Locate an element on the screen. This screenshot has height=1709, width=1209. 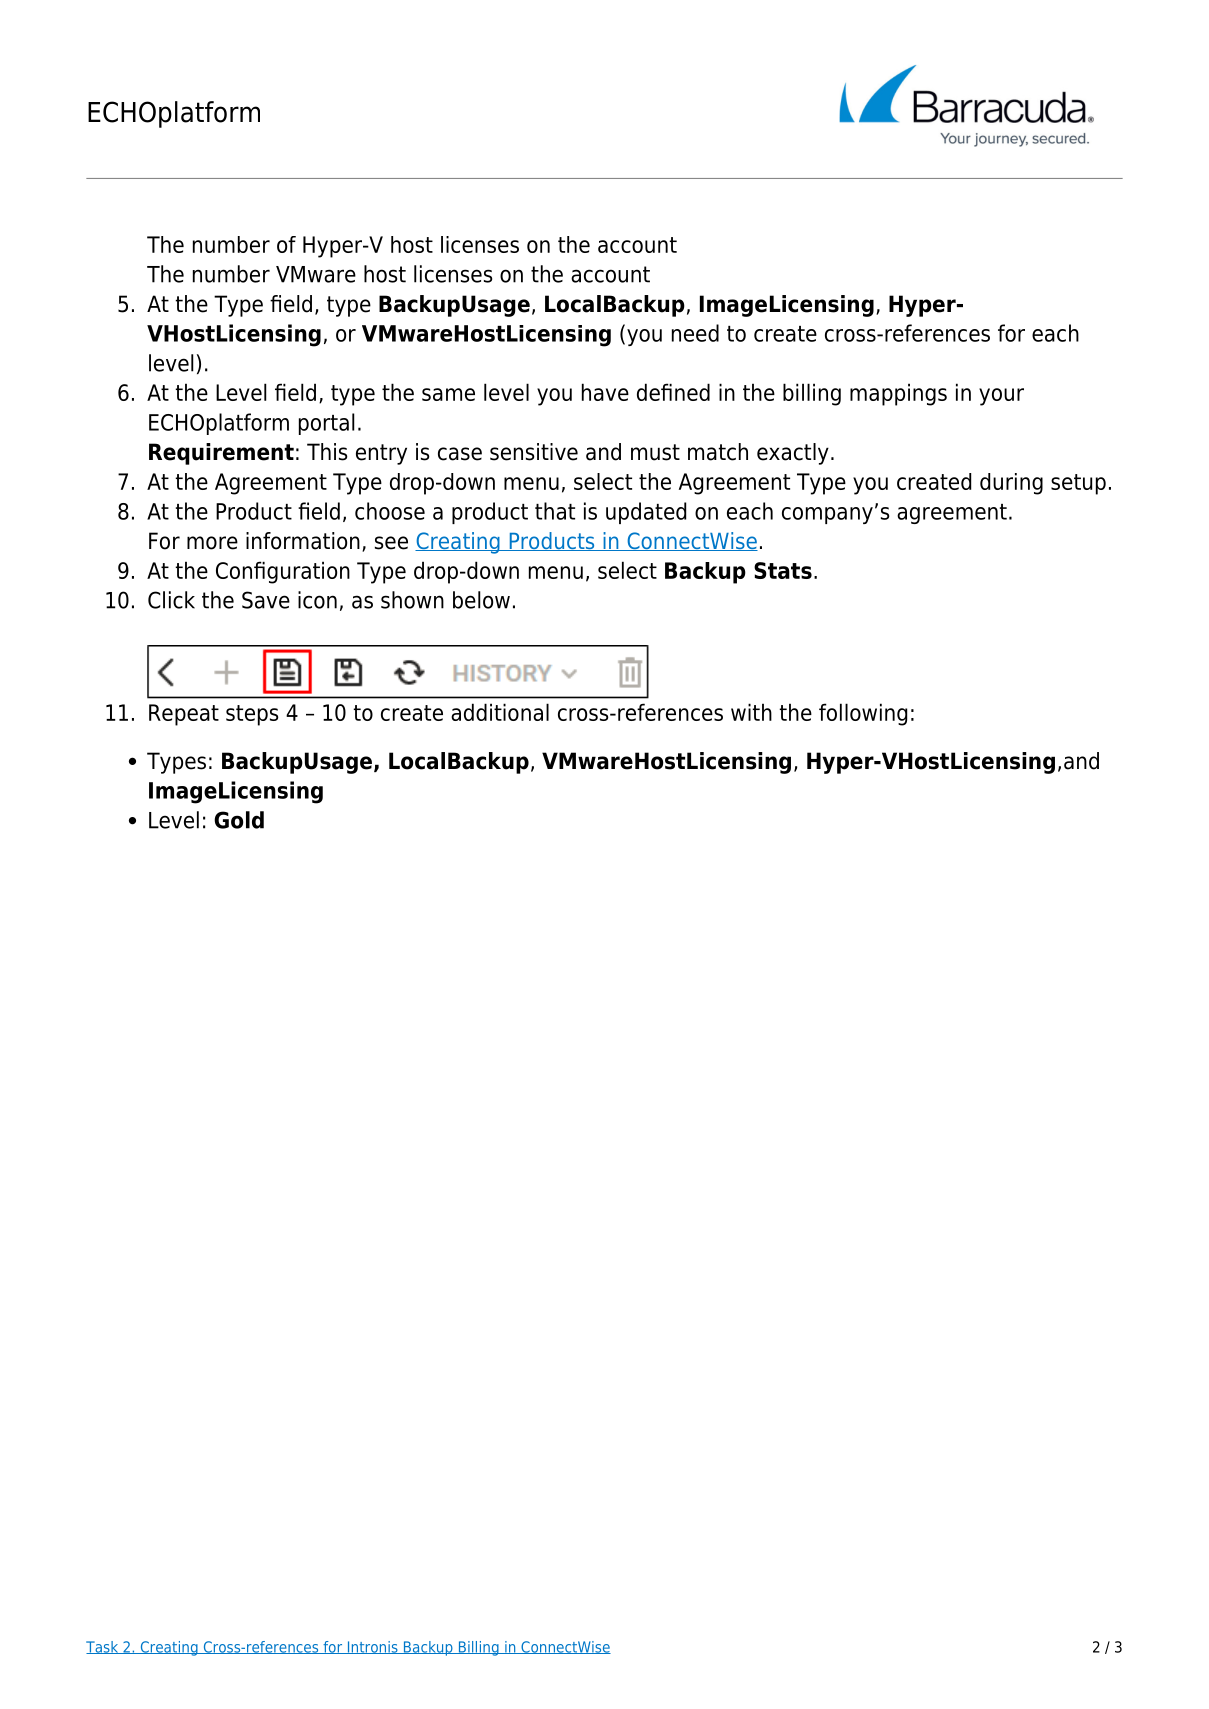
Stats is located at coordinates (783, 570).
